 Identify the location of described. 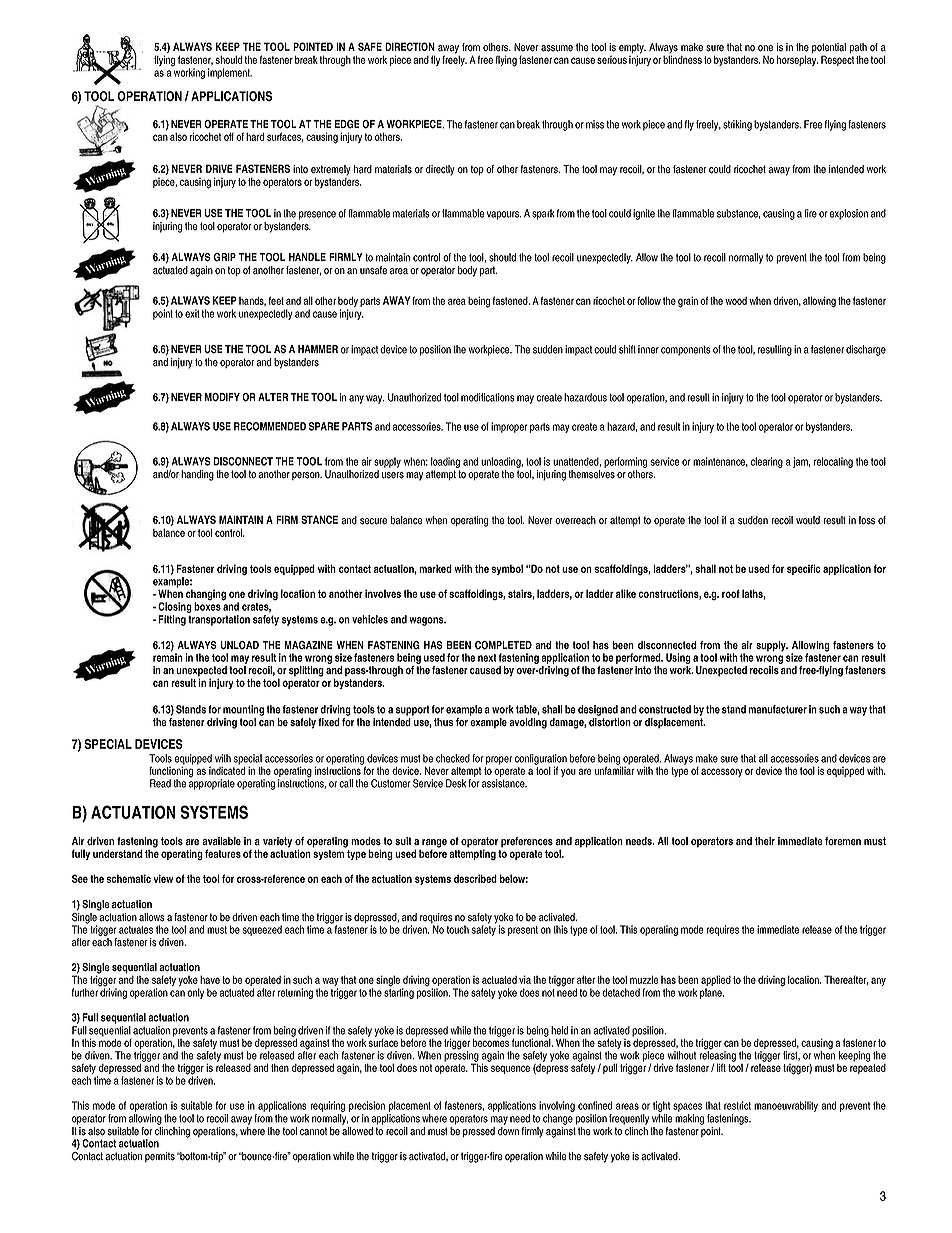
(475, 878).
